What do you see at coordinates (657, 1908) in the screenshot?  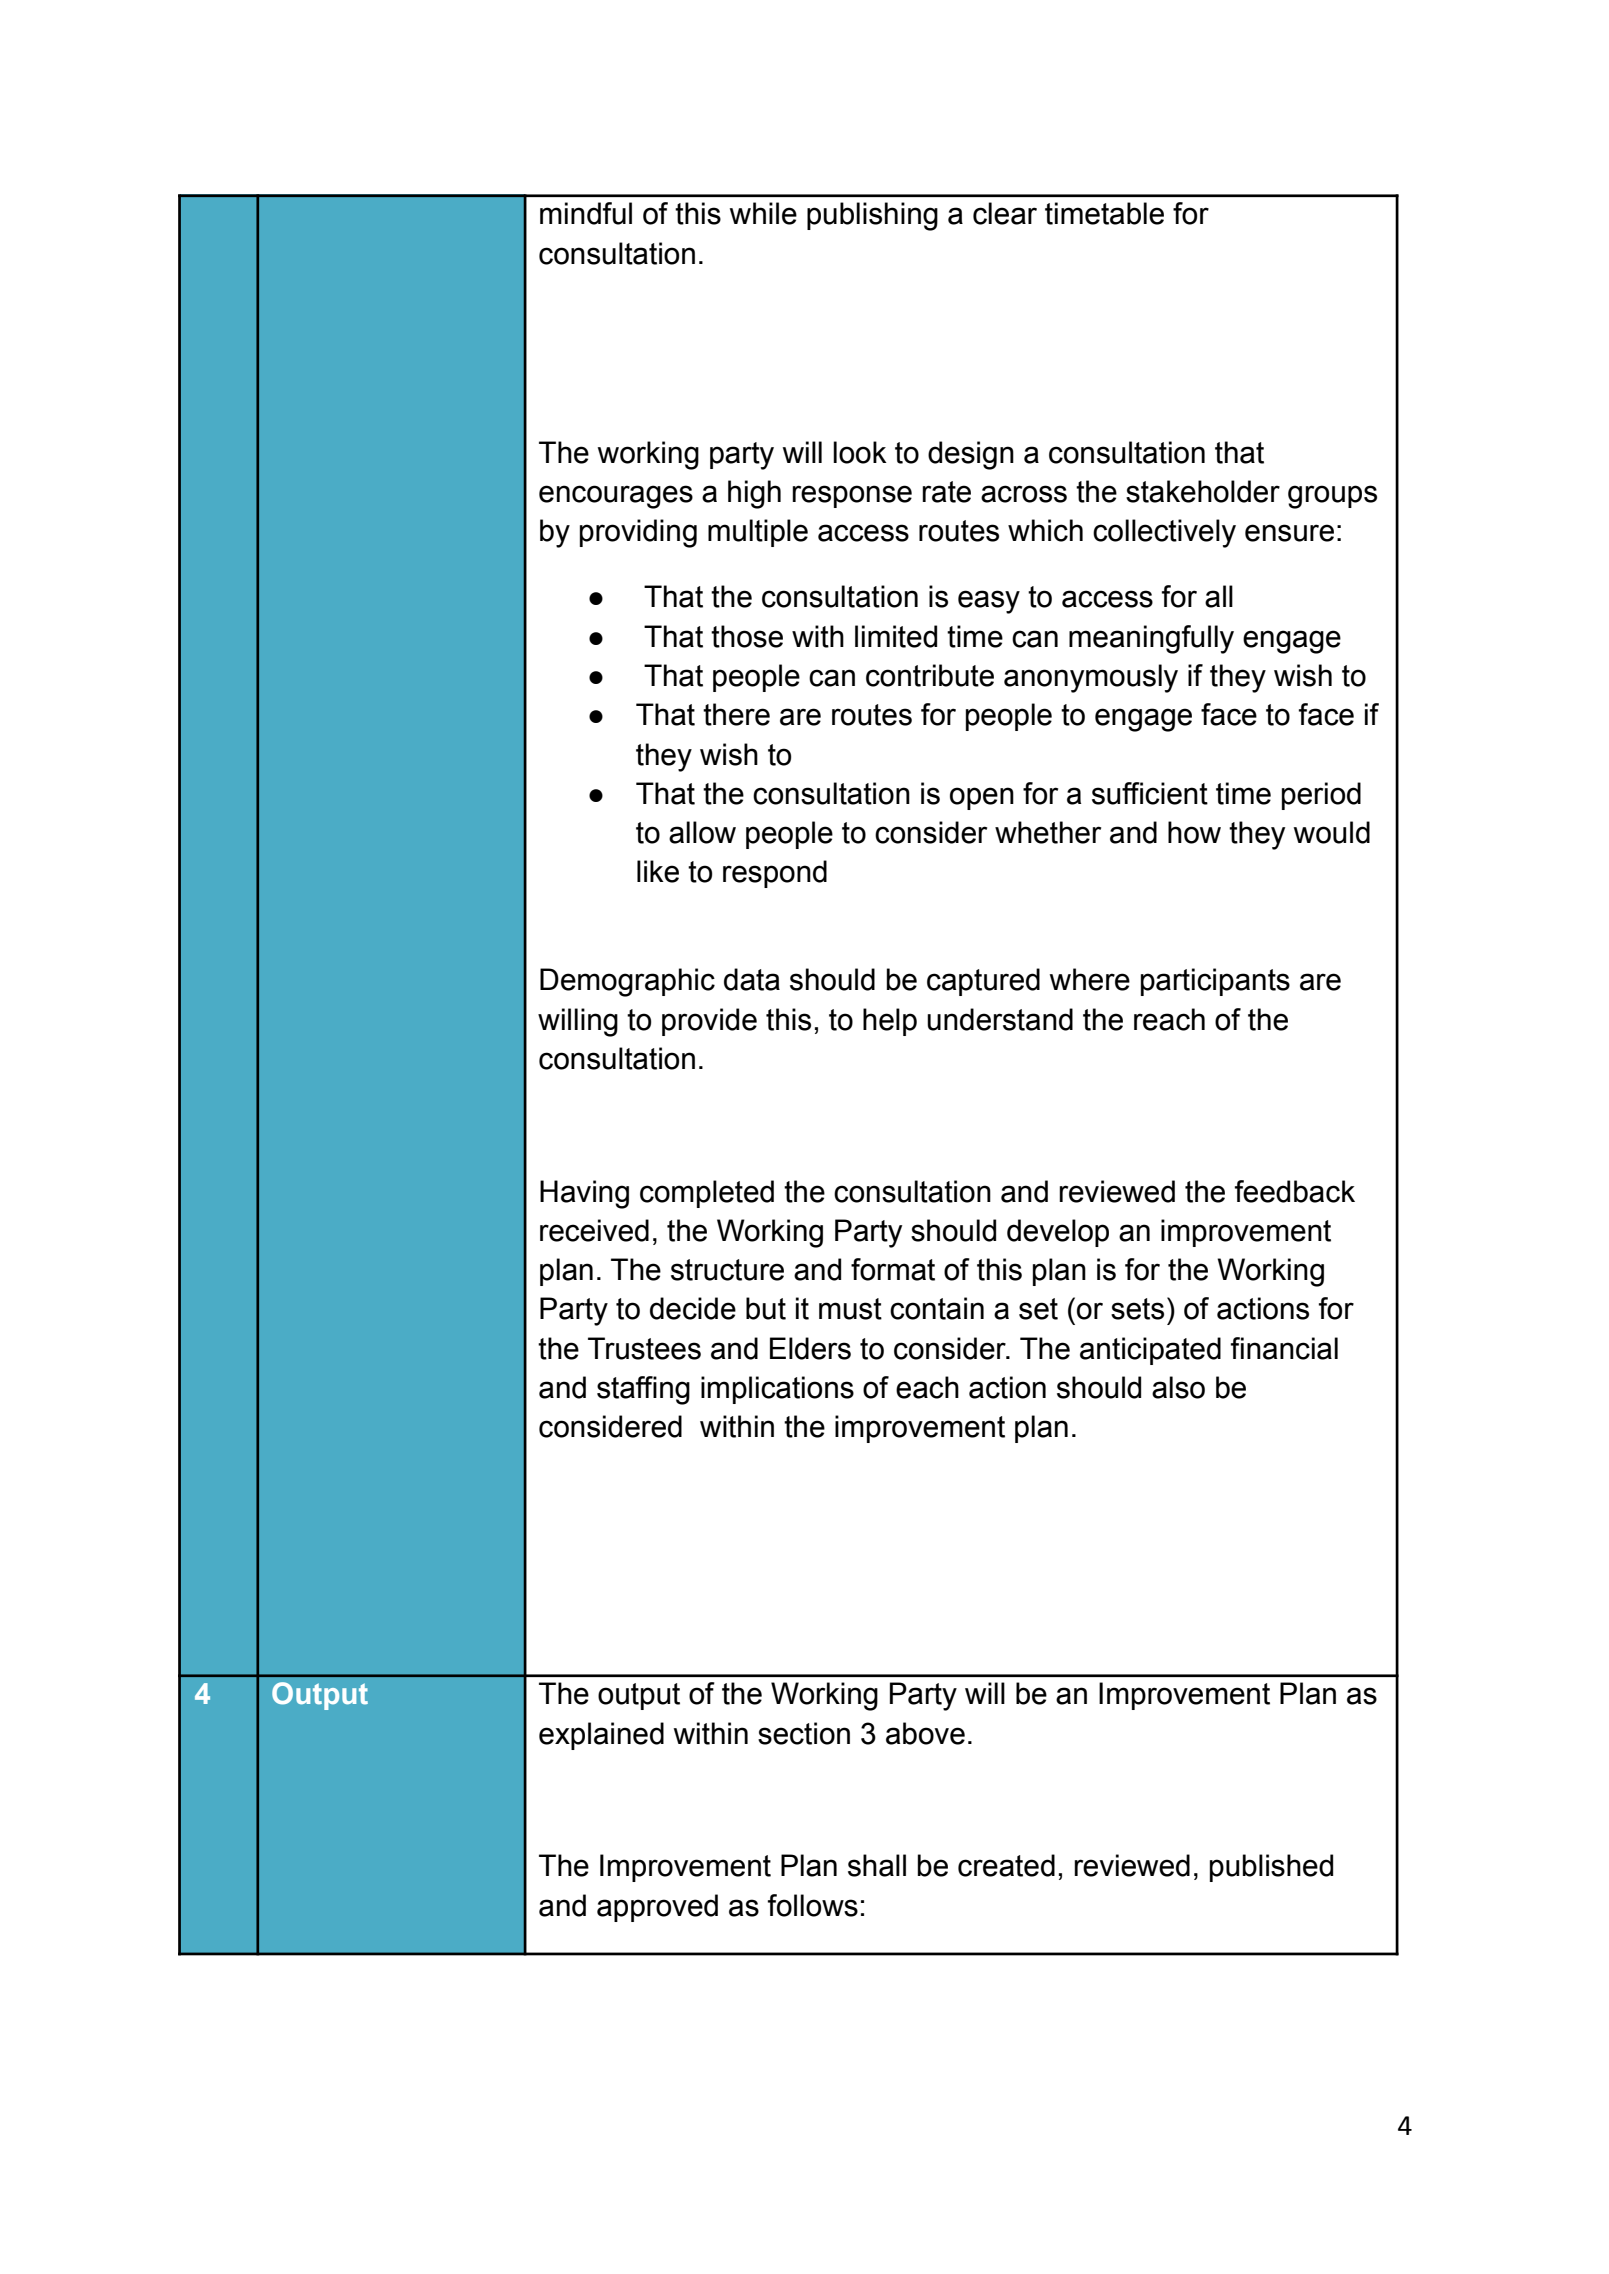 I see `approved` at bounding box center [657, 1908].
